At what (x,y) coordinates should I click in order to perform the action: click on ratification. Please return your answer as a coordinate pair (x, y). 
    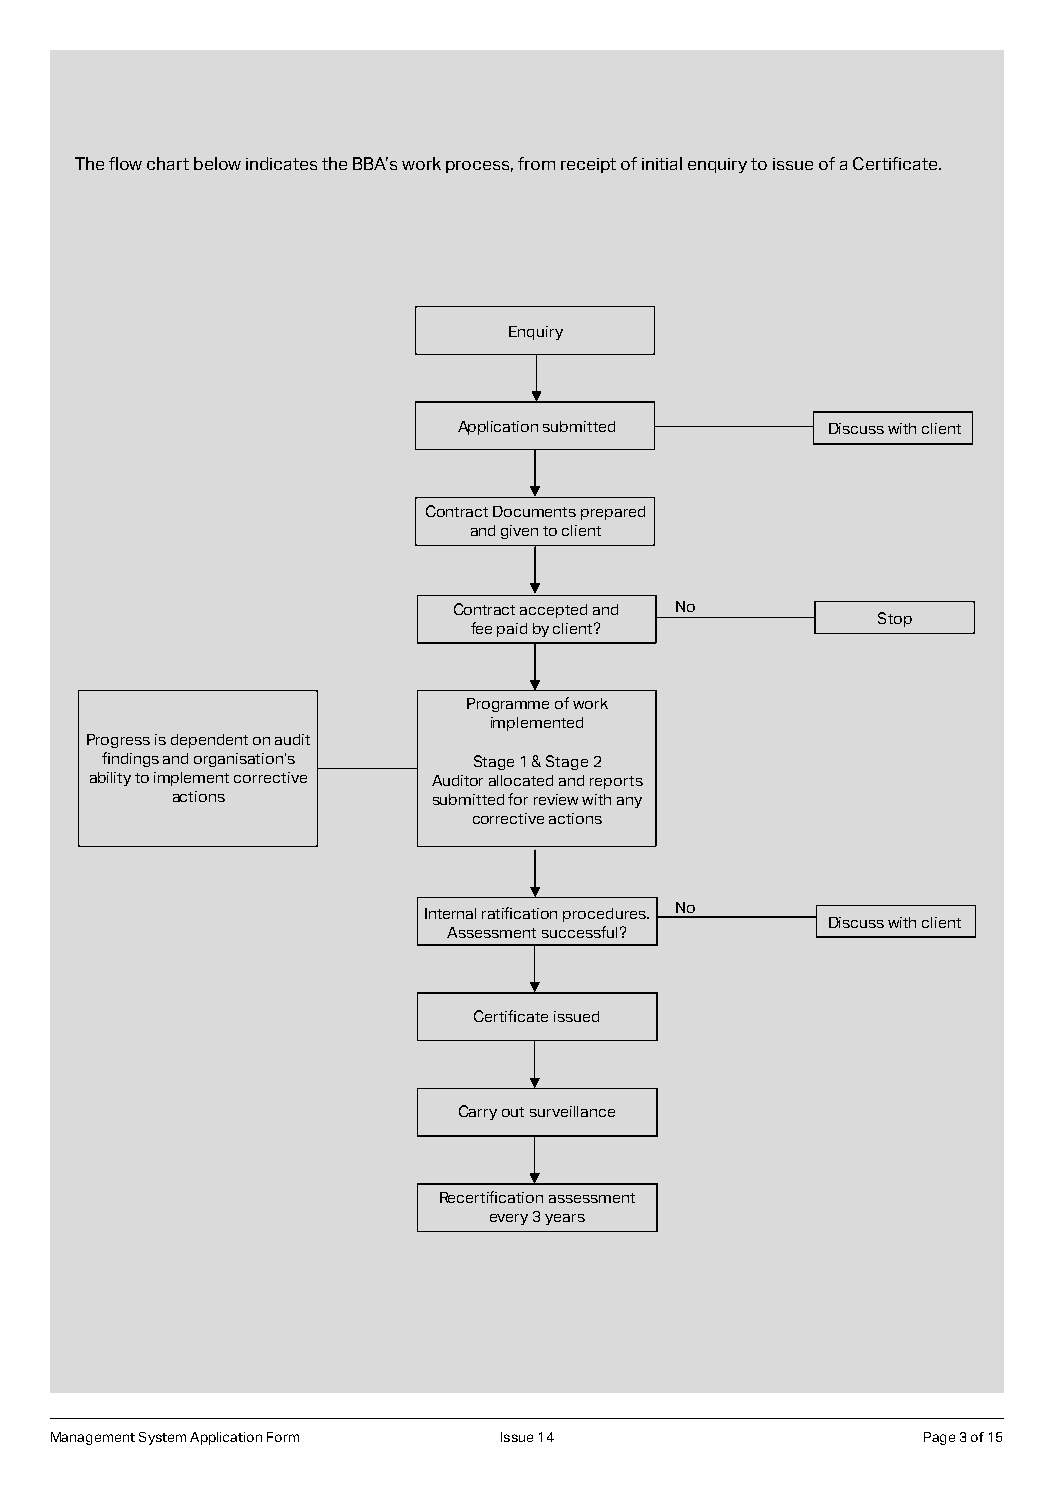
    Looking at the image, I should click on (519, 913).
